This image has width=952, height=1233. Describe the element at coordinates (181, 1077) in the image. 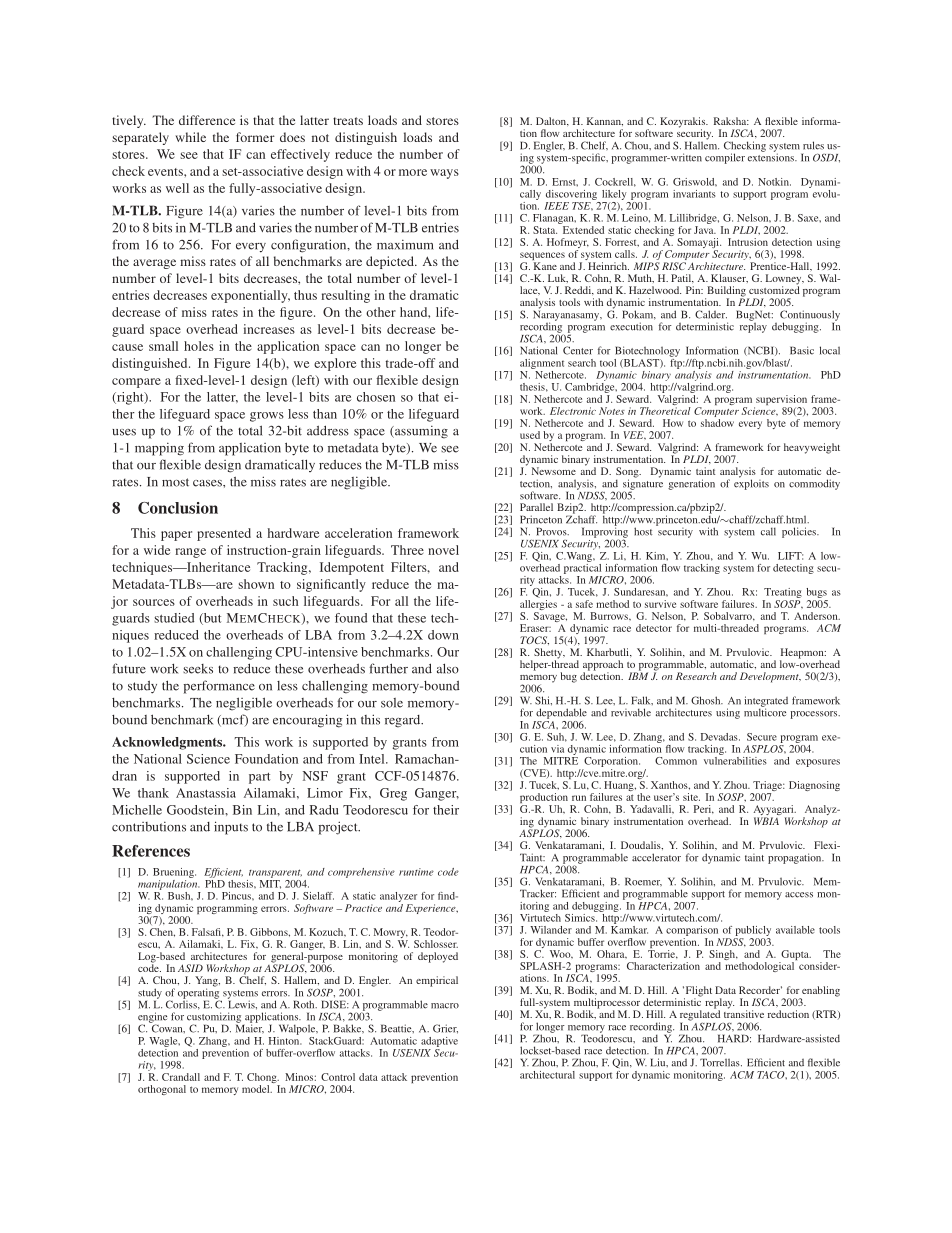

I see `Crandall` at that location.
